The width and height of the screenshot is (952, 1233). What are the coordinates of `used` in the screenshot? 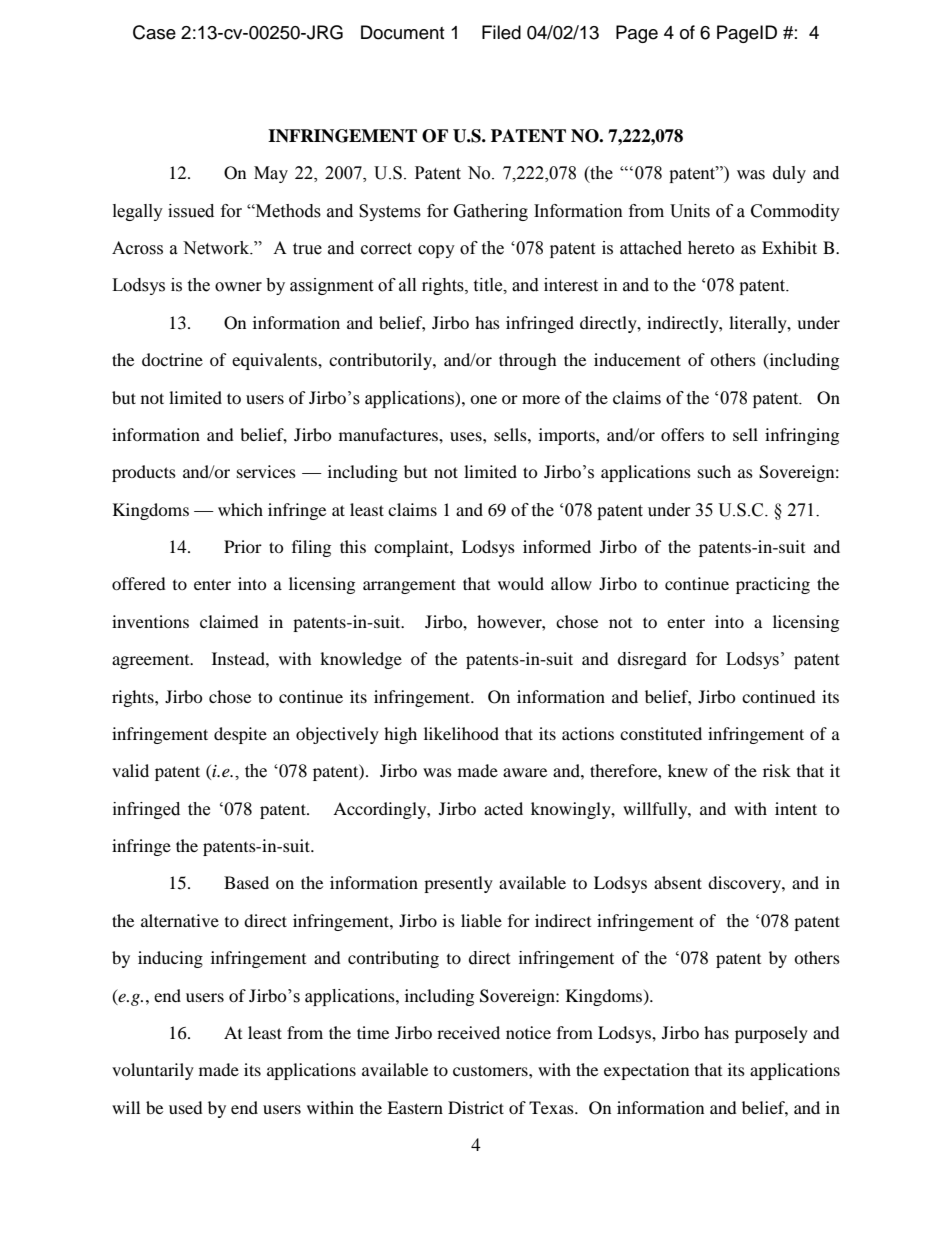 It's located at (186, 1107).
